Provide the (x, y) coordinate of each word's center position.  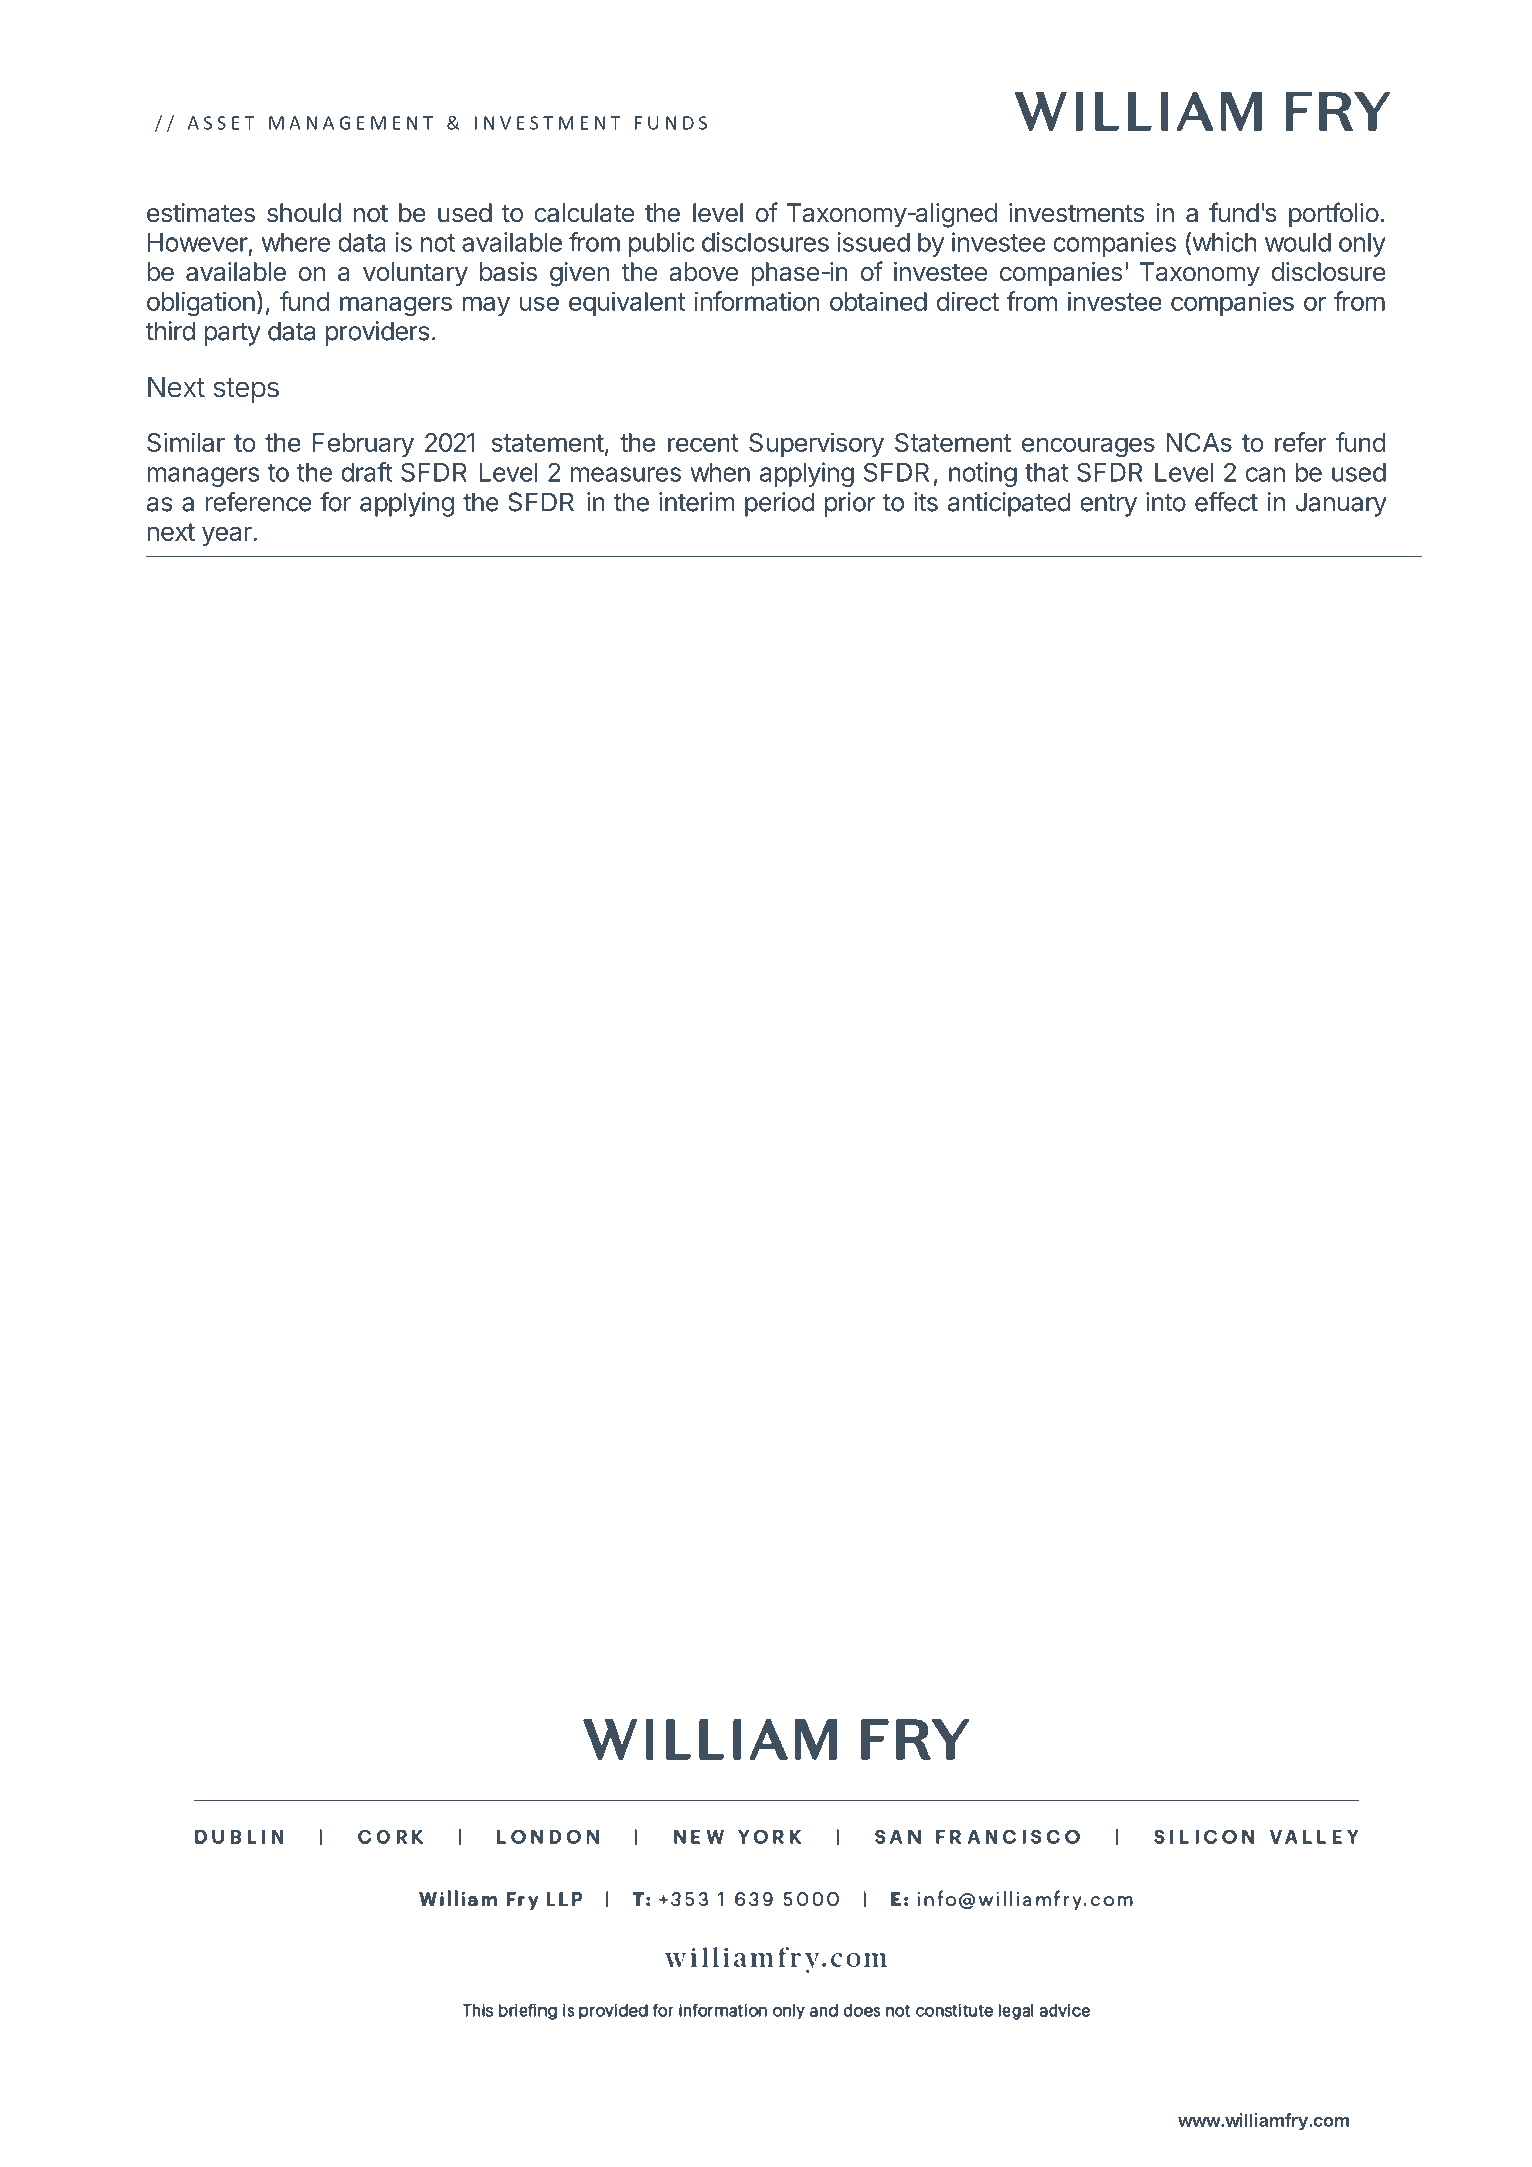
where (296, 242)
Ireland (940, 2120)
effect (1226, 502)
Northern (873, 2120)
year (228, 536)
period (779, 504)
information (757, 301)
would (1298, 242)
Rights (441, 2122)
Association (669, 2120)
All (400, 2120)
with (736, 2120)
